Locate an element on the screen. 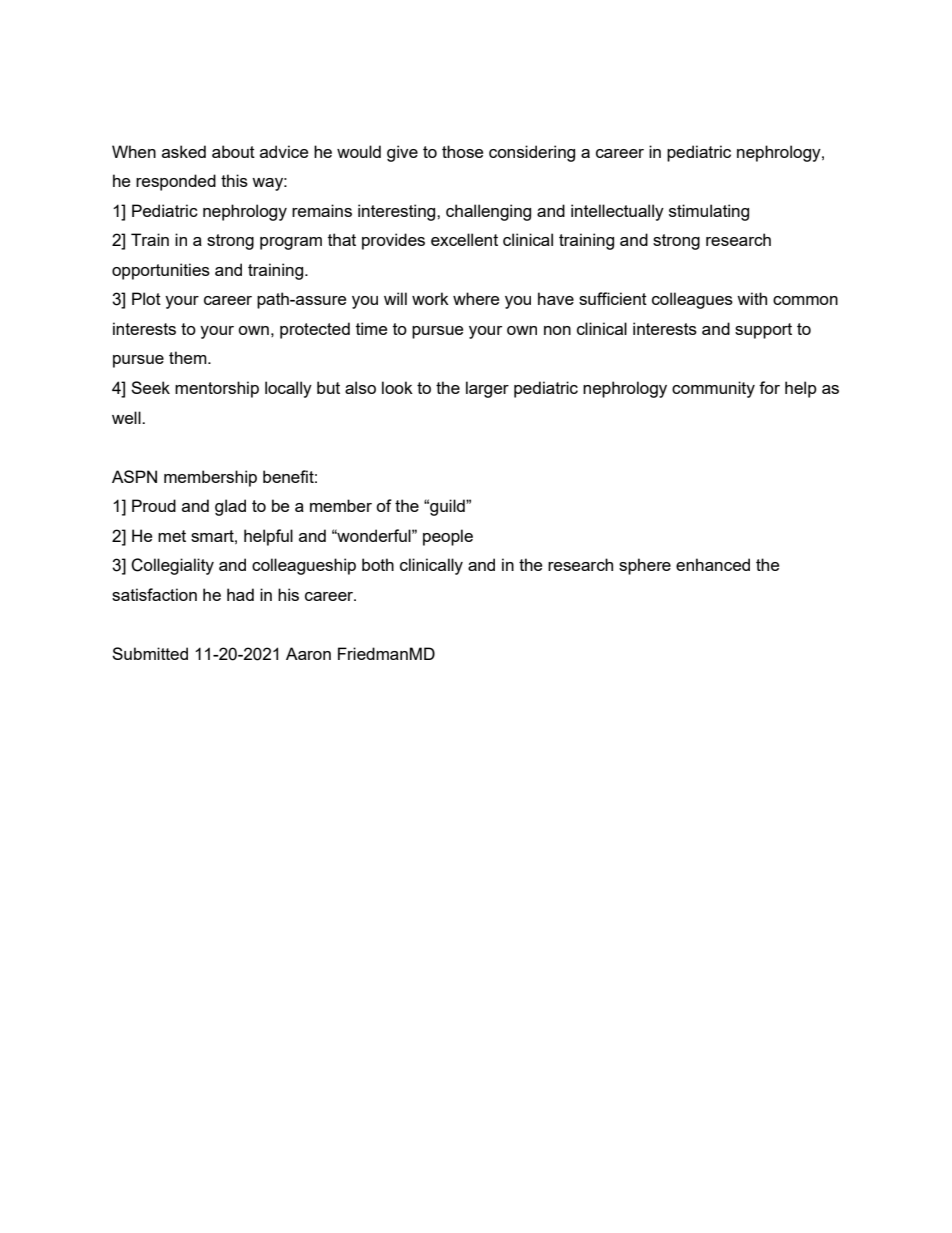 The width and height of the screenshot is (952, 1233). Submitted is located at coordinates (150, 653).
